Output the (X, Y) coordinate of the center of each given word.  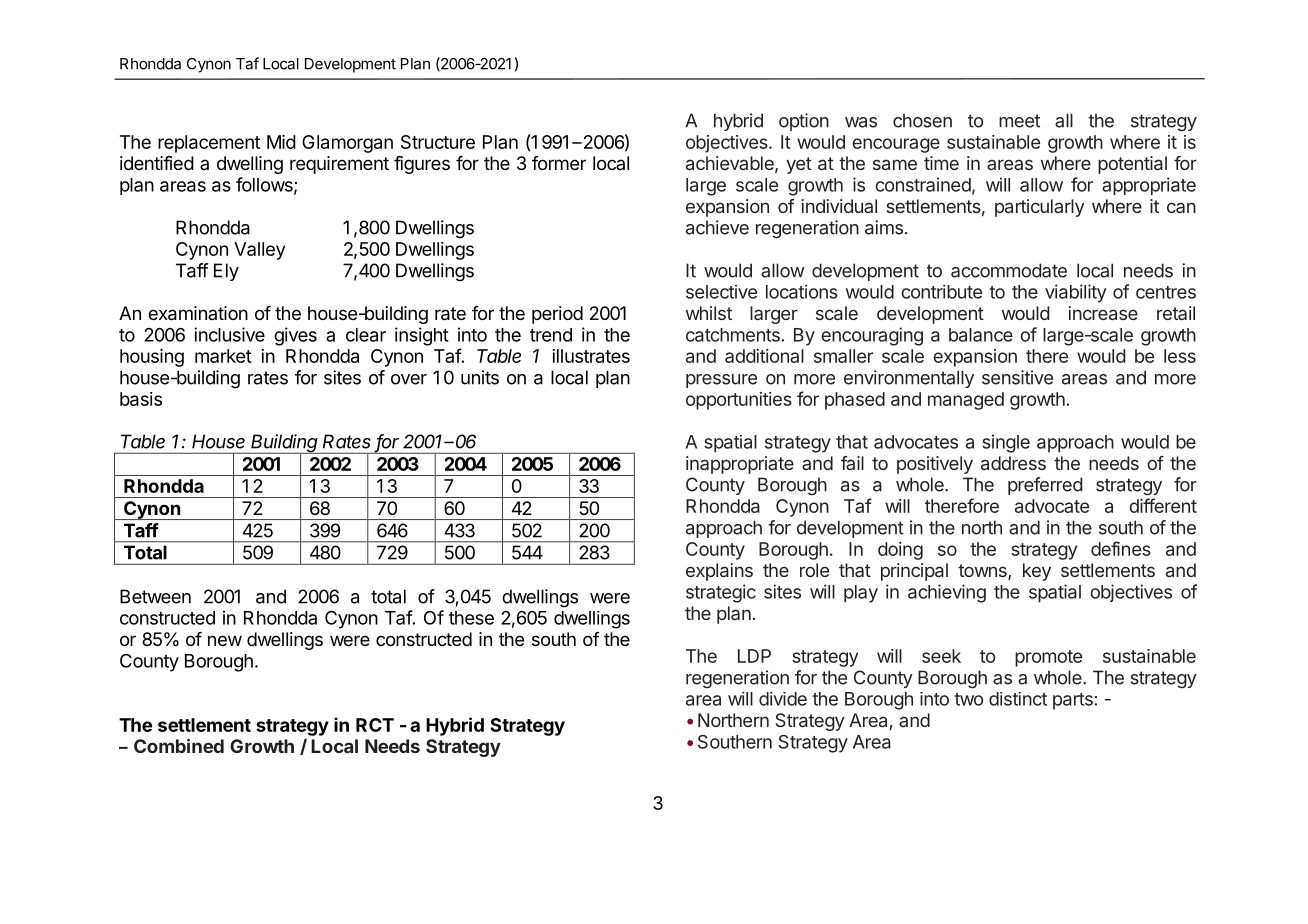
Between (155, 596)
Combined (179, 746)
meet (1019, 121)
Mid (281, 142)
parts (1073, 701)
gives (295, 336)
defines (1121, 548)
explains (719, 572)
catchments (733, 335)
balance (981, 335)
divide (783, 699)
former (559, 163)
